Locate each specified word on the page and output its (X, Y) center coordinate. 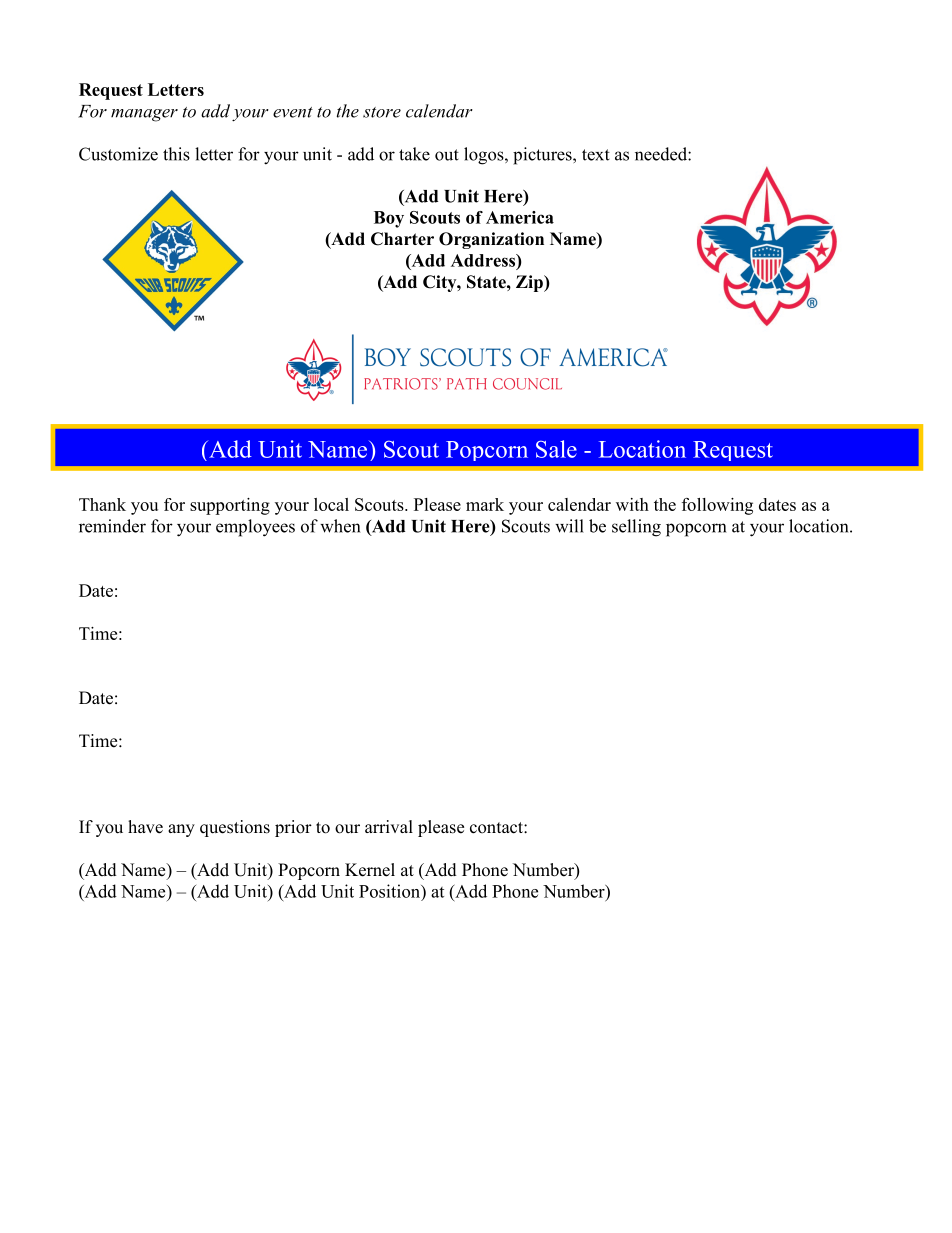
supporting (230, 506)
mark (485, 504)
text (596, 155)
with (632, 504)
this (176, 154)
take (414, 154)
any (181, 830)
